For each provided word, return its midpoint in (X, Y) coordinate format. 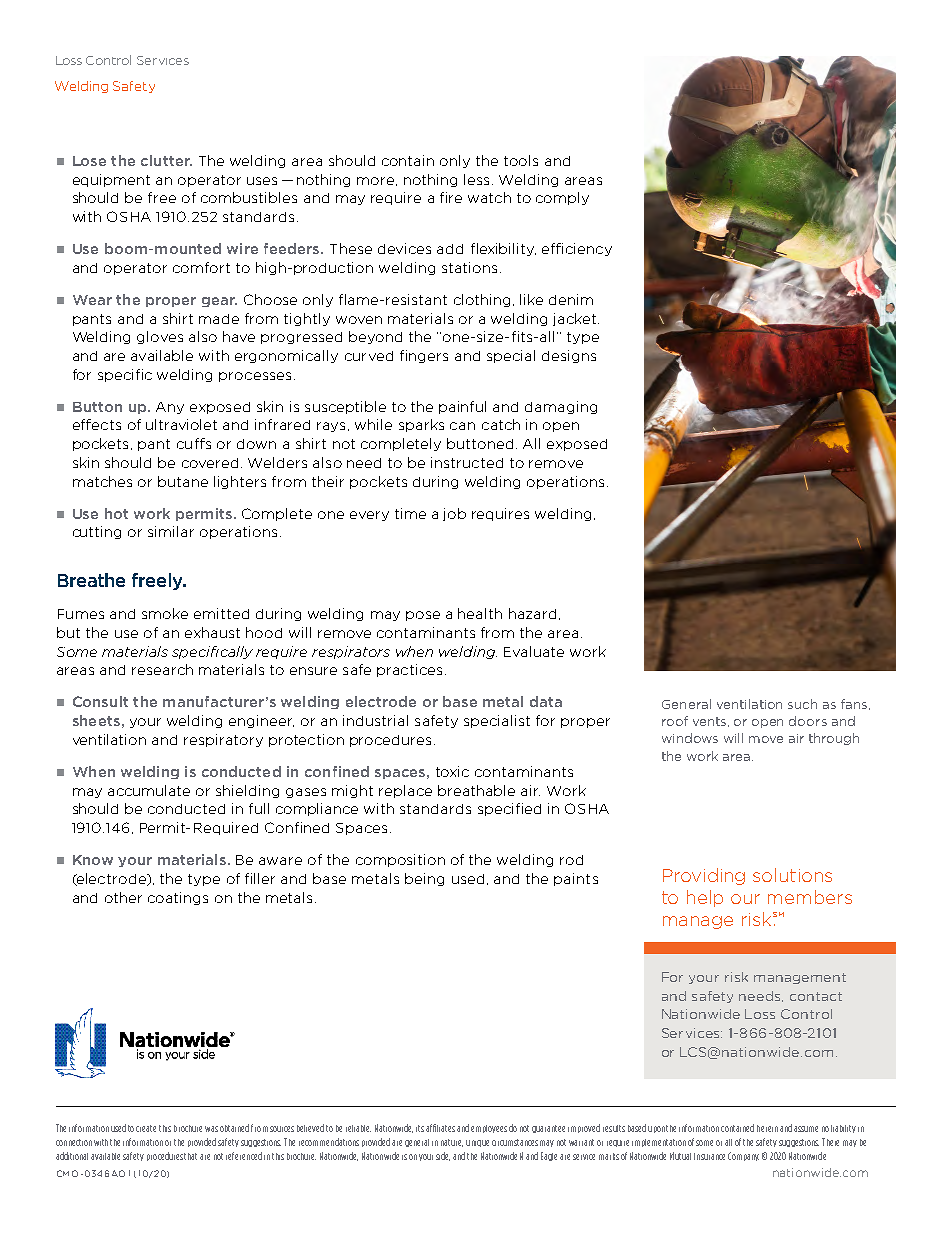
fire (451, 197)
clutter (166, 160)
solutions (792, 875)
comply (562, 198)
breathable (476, 790)
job (454, 514)
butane (183, 481)
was (211, 1129)
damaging (561, 407)
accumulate (149, 790)
